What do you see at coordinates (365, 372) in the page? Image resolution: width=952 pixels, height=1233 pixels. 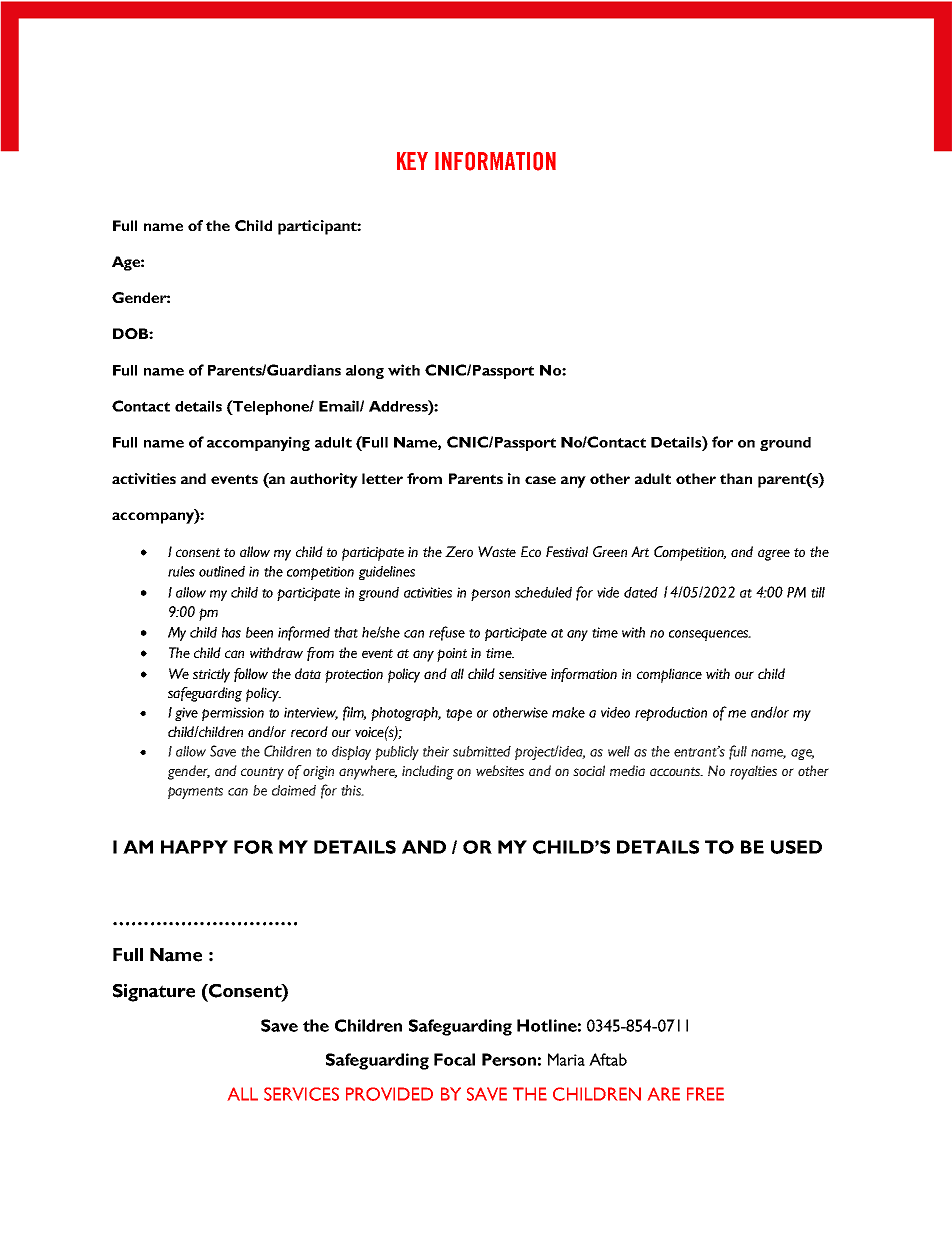 I see `along` at bounding box center [365, 372].
